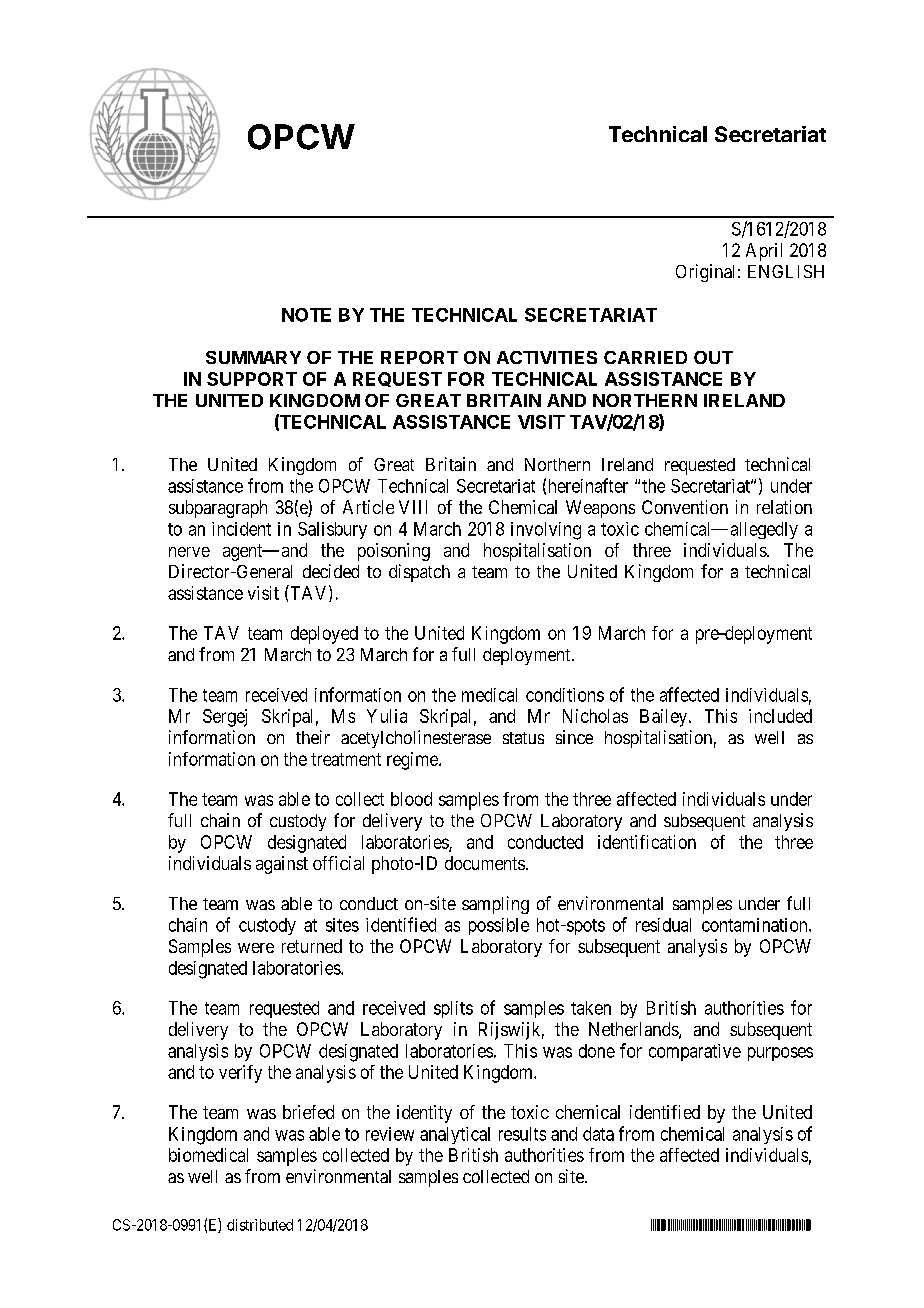 This image has height=1308, width=924. I want to click on distributed, so click(260, 1225).
